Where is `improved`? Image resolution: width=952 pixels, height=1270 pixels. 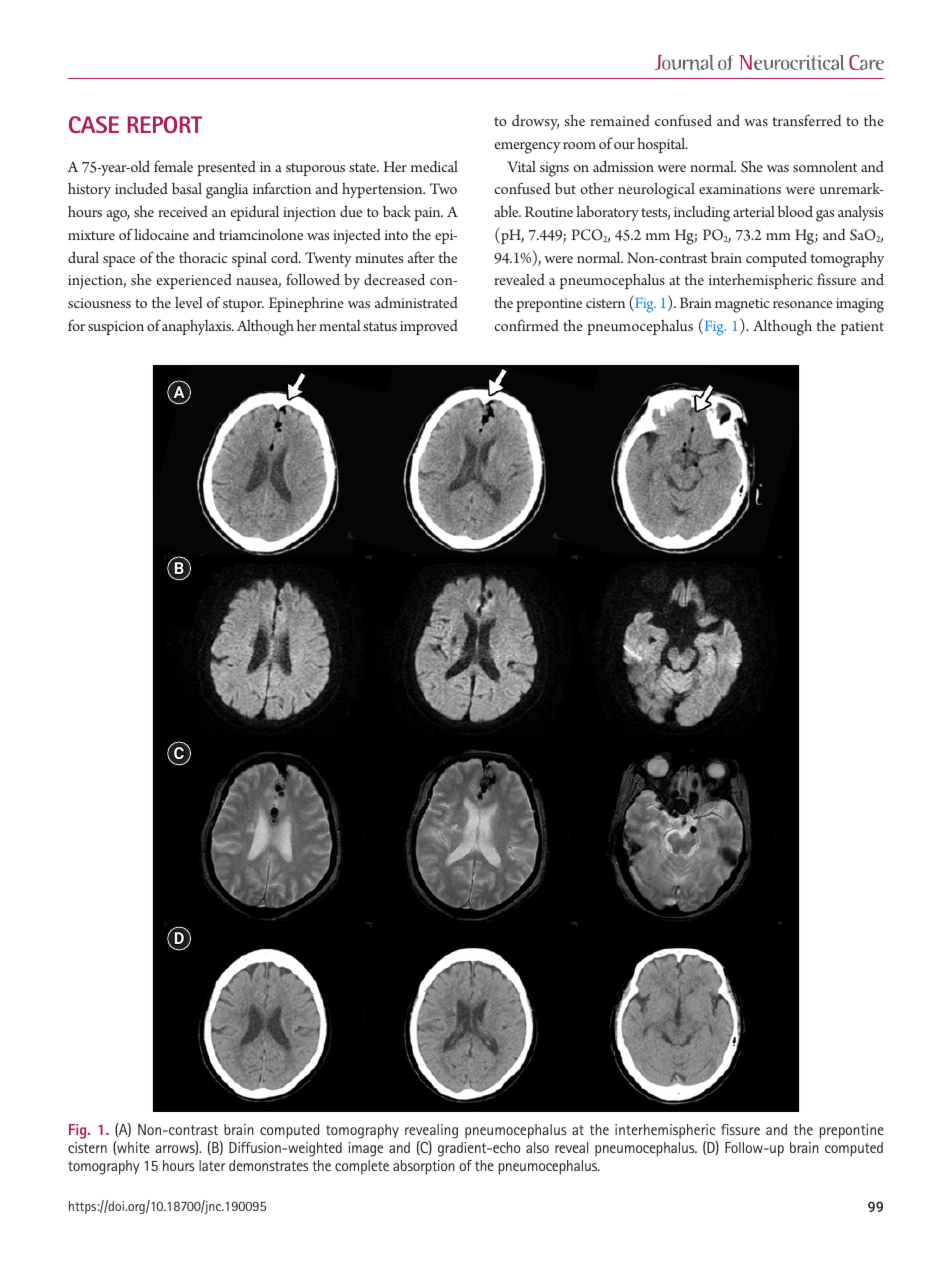
improved is located at coordinates (429, 327).
